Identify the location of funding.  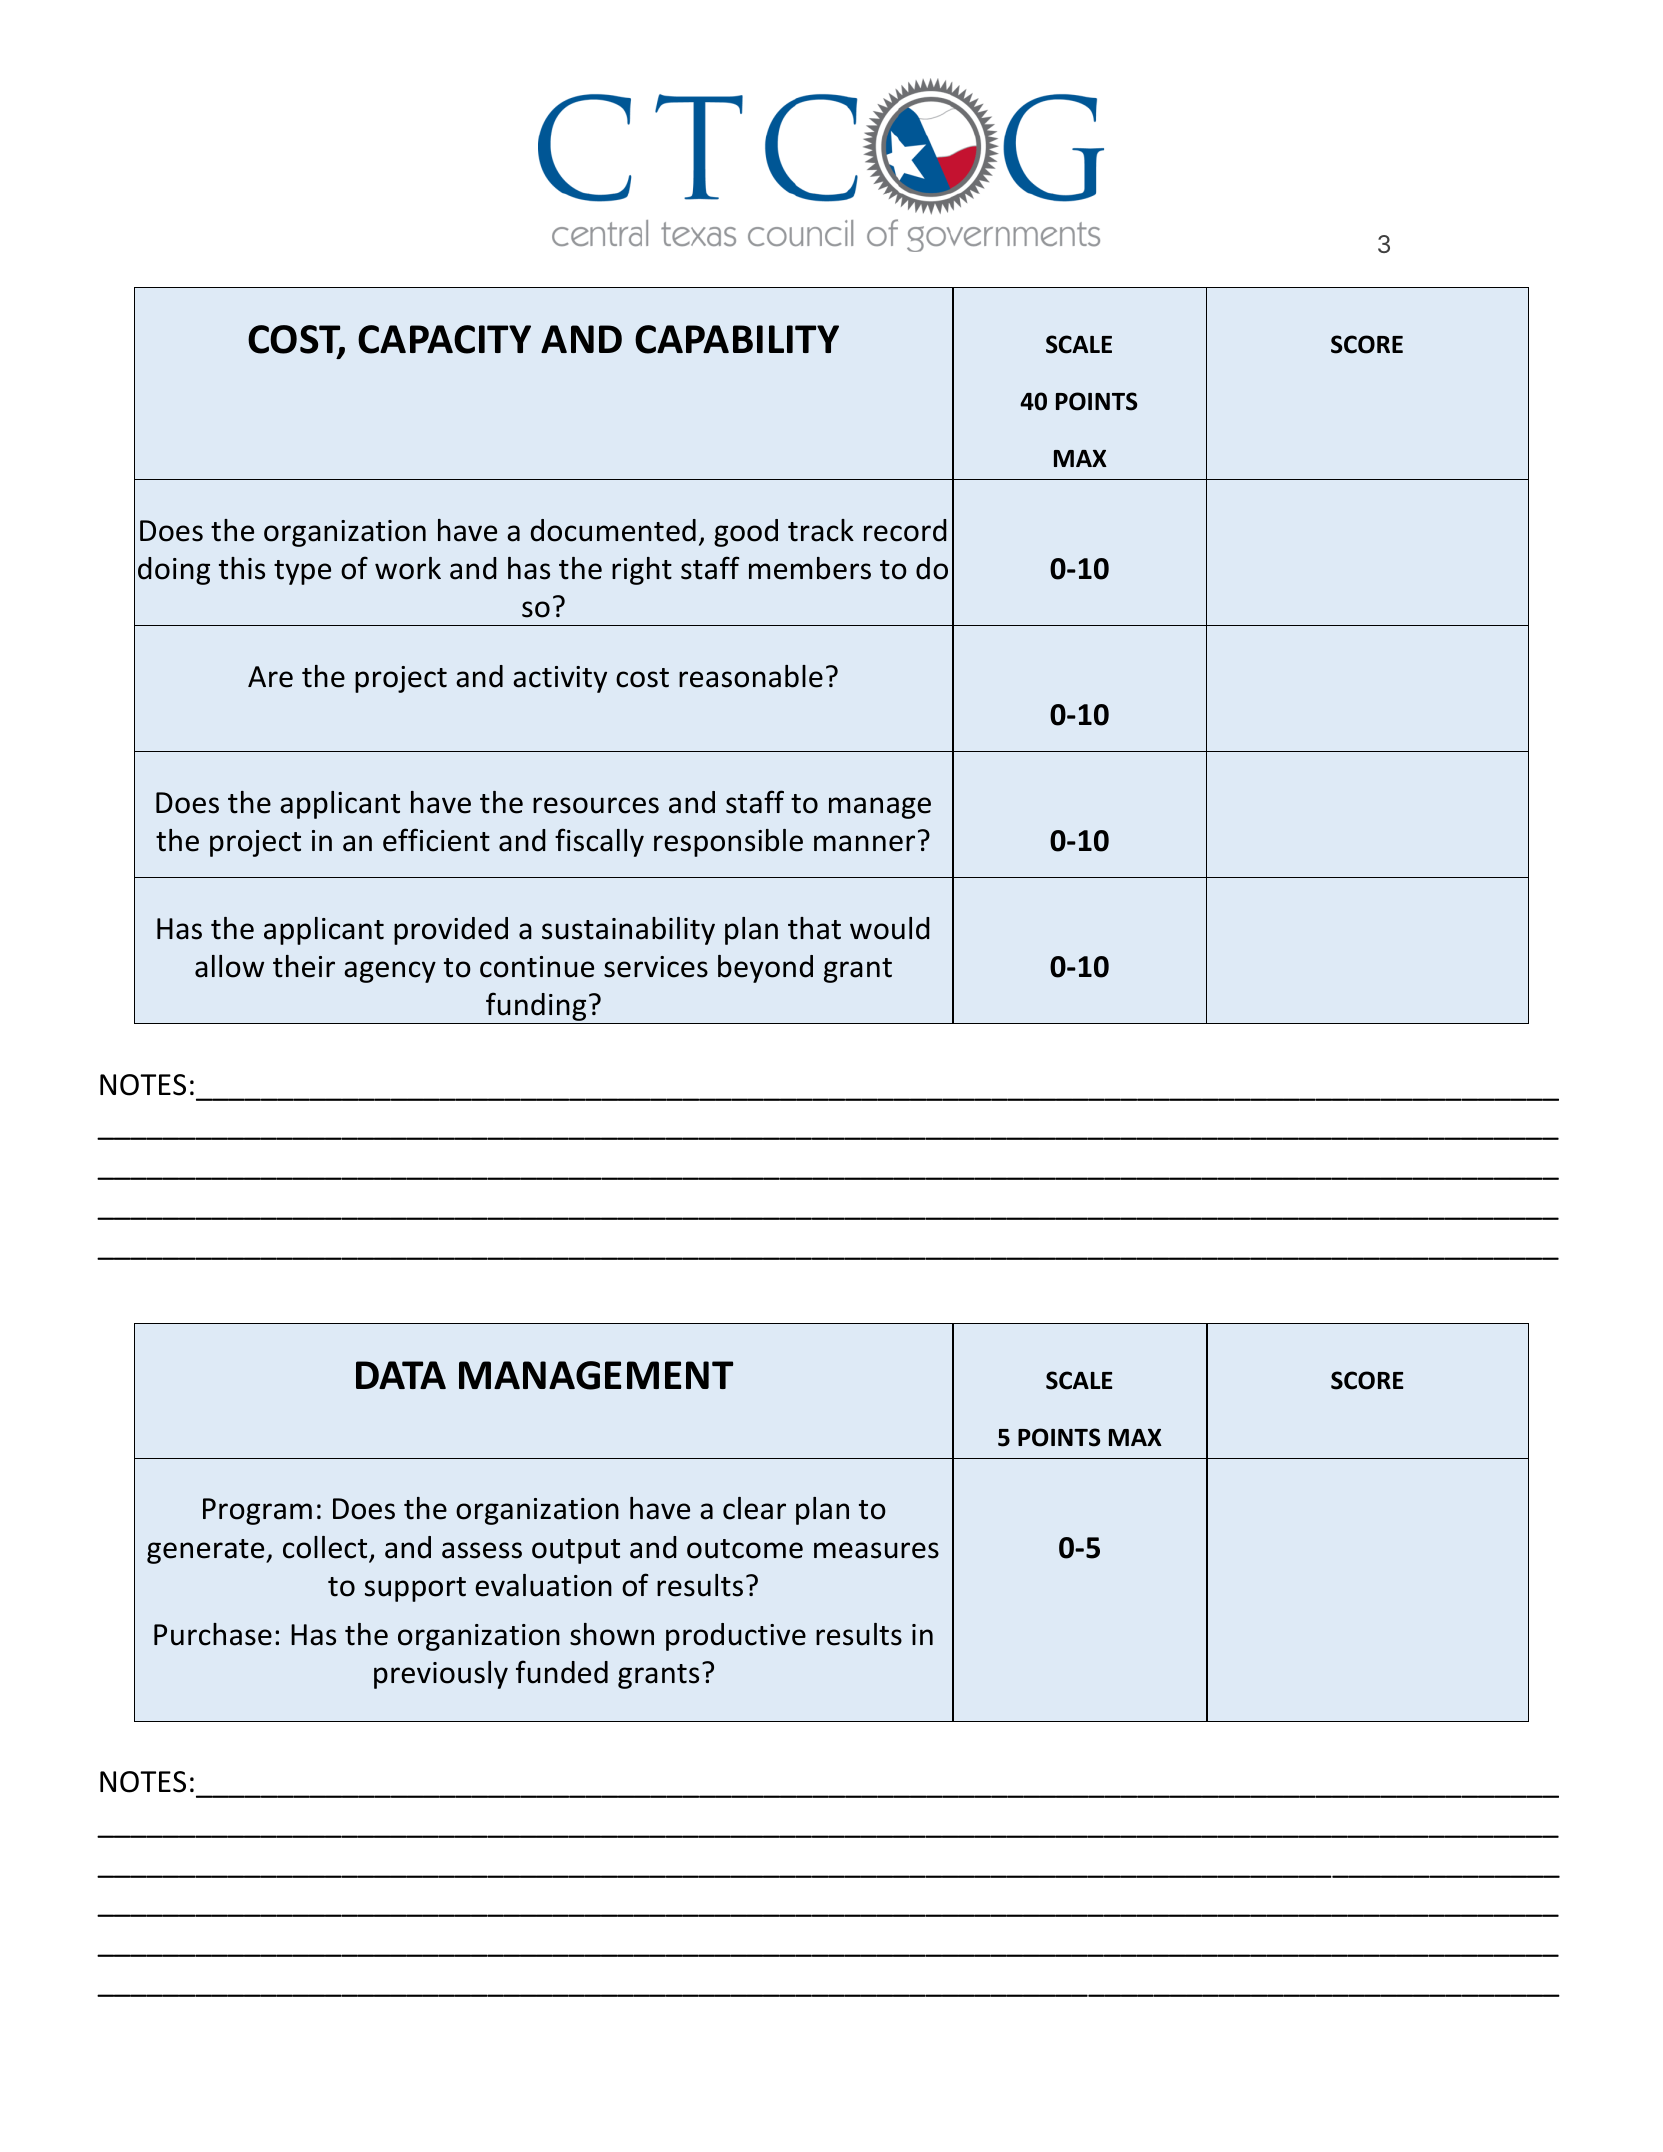
(536, 1006).
